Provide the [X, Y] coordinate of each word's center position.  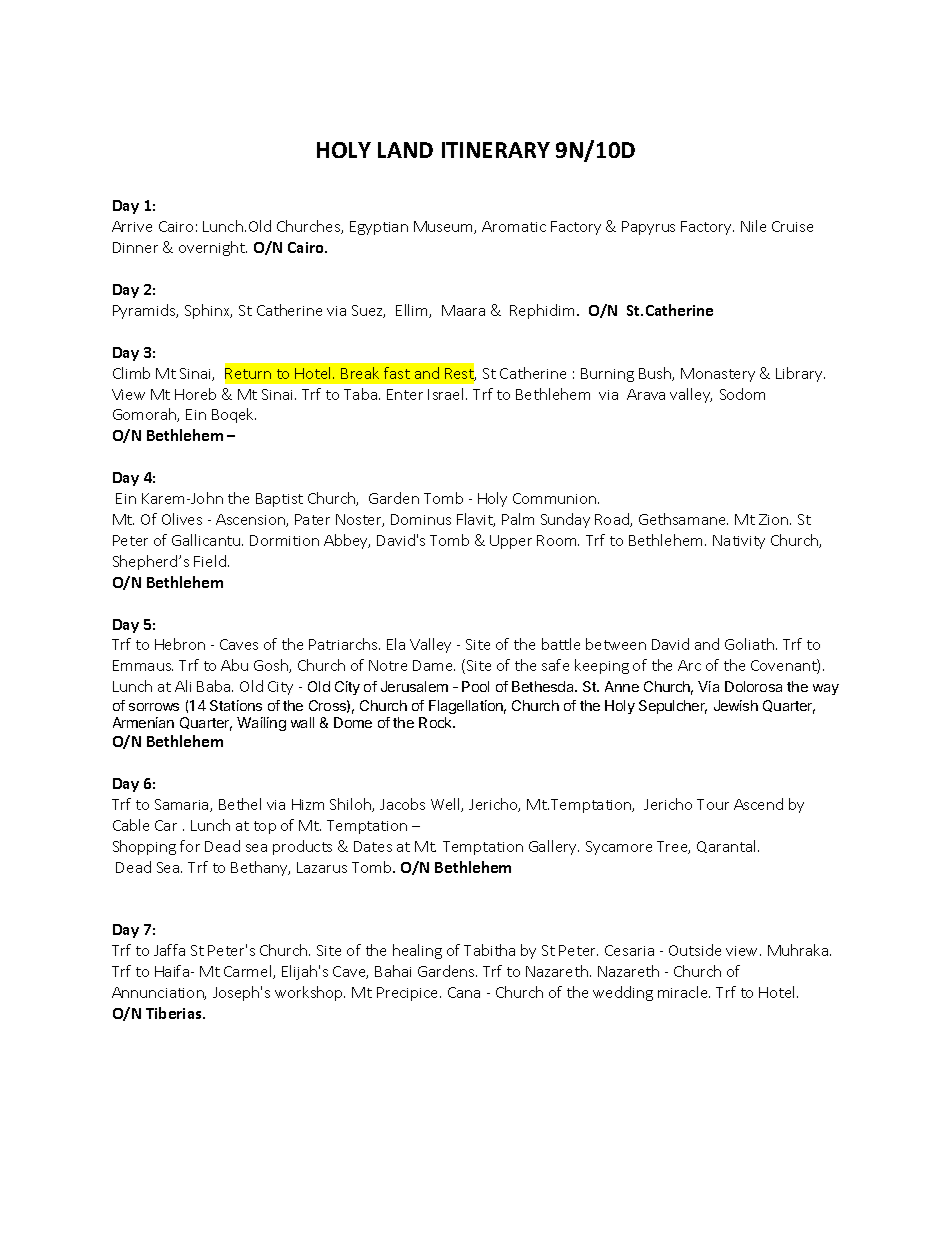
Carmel [249, 972]
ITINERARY [496, 150]
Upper [511, 542]
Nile [753, 226]
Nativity [739, 542]
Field [210, 561]
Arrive [132, 226]
